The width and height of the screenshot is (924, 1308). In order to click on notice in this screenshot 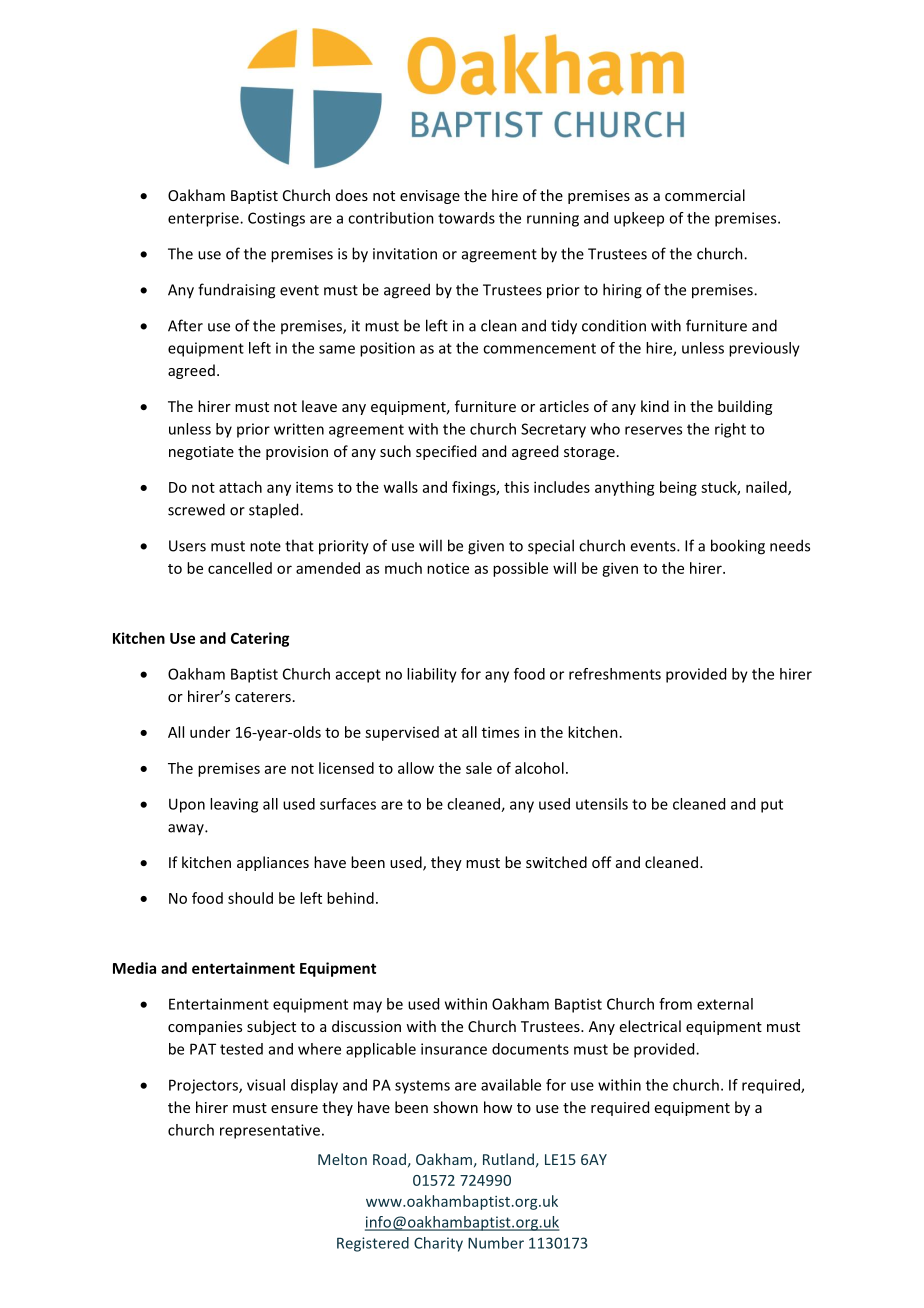, I will do `click(448, 568)`.
